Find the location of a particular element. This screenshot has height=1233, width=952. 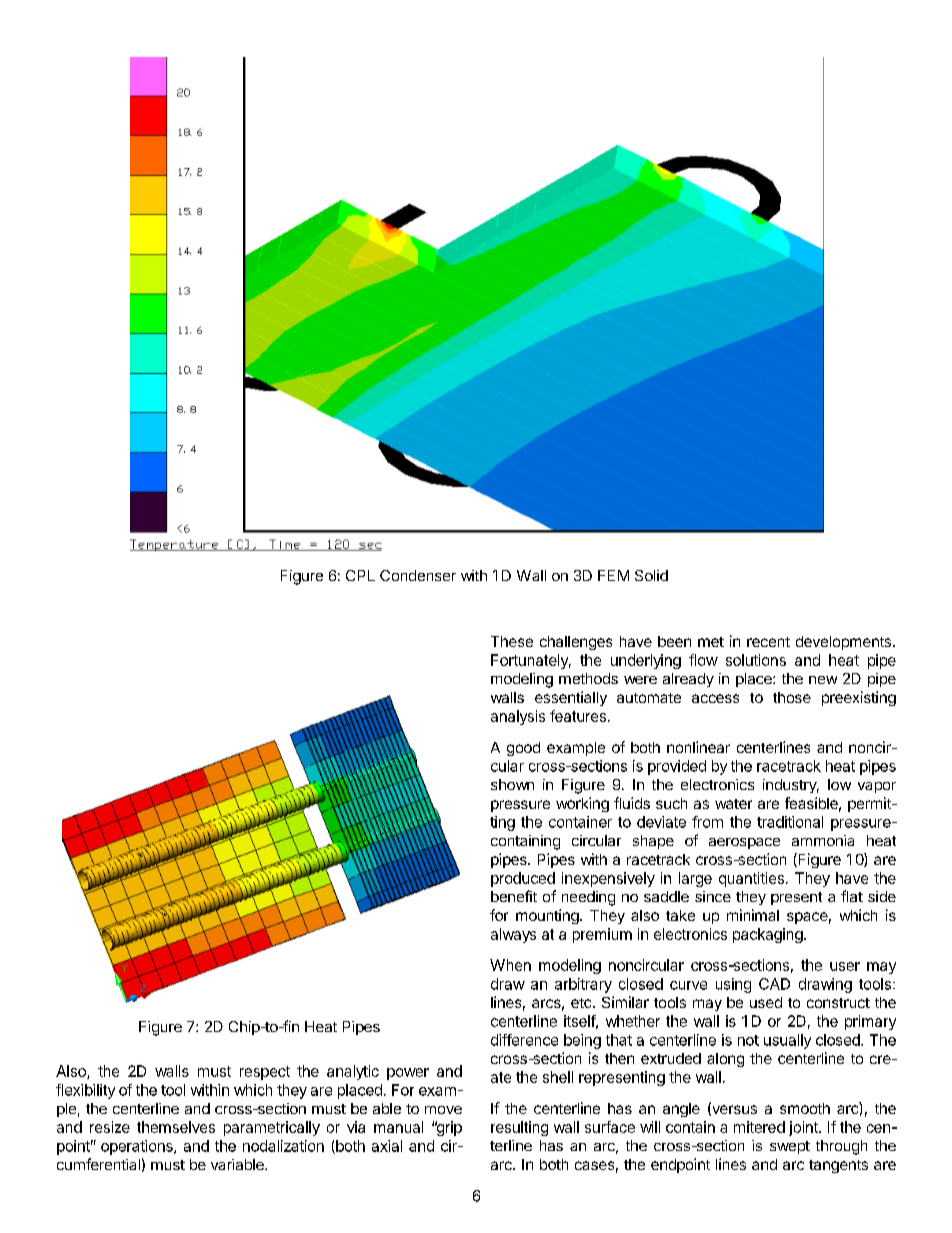

operations is located at coordinates (138, 1147).
